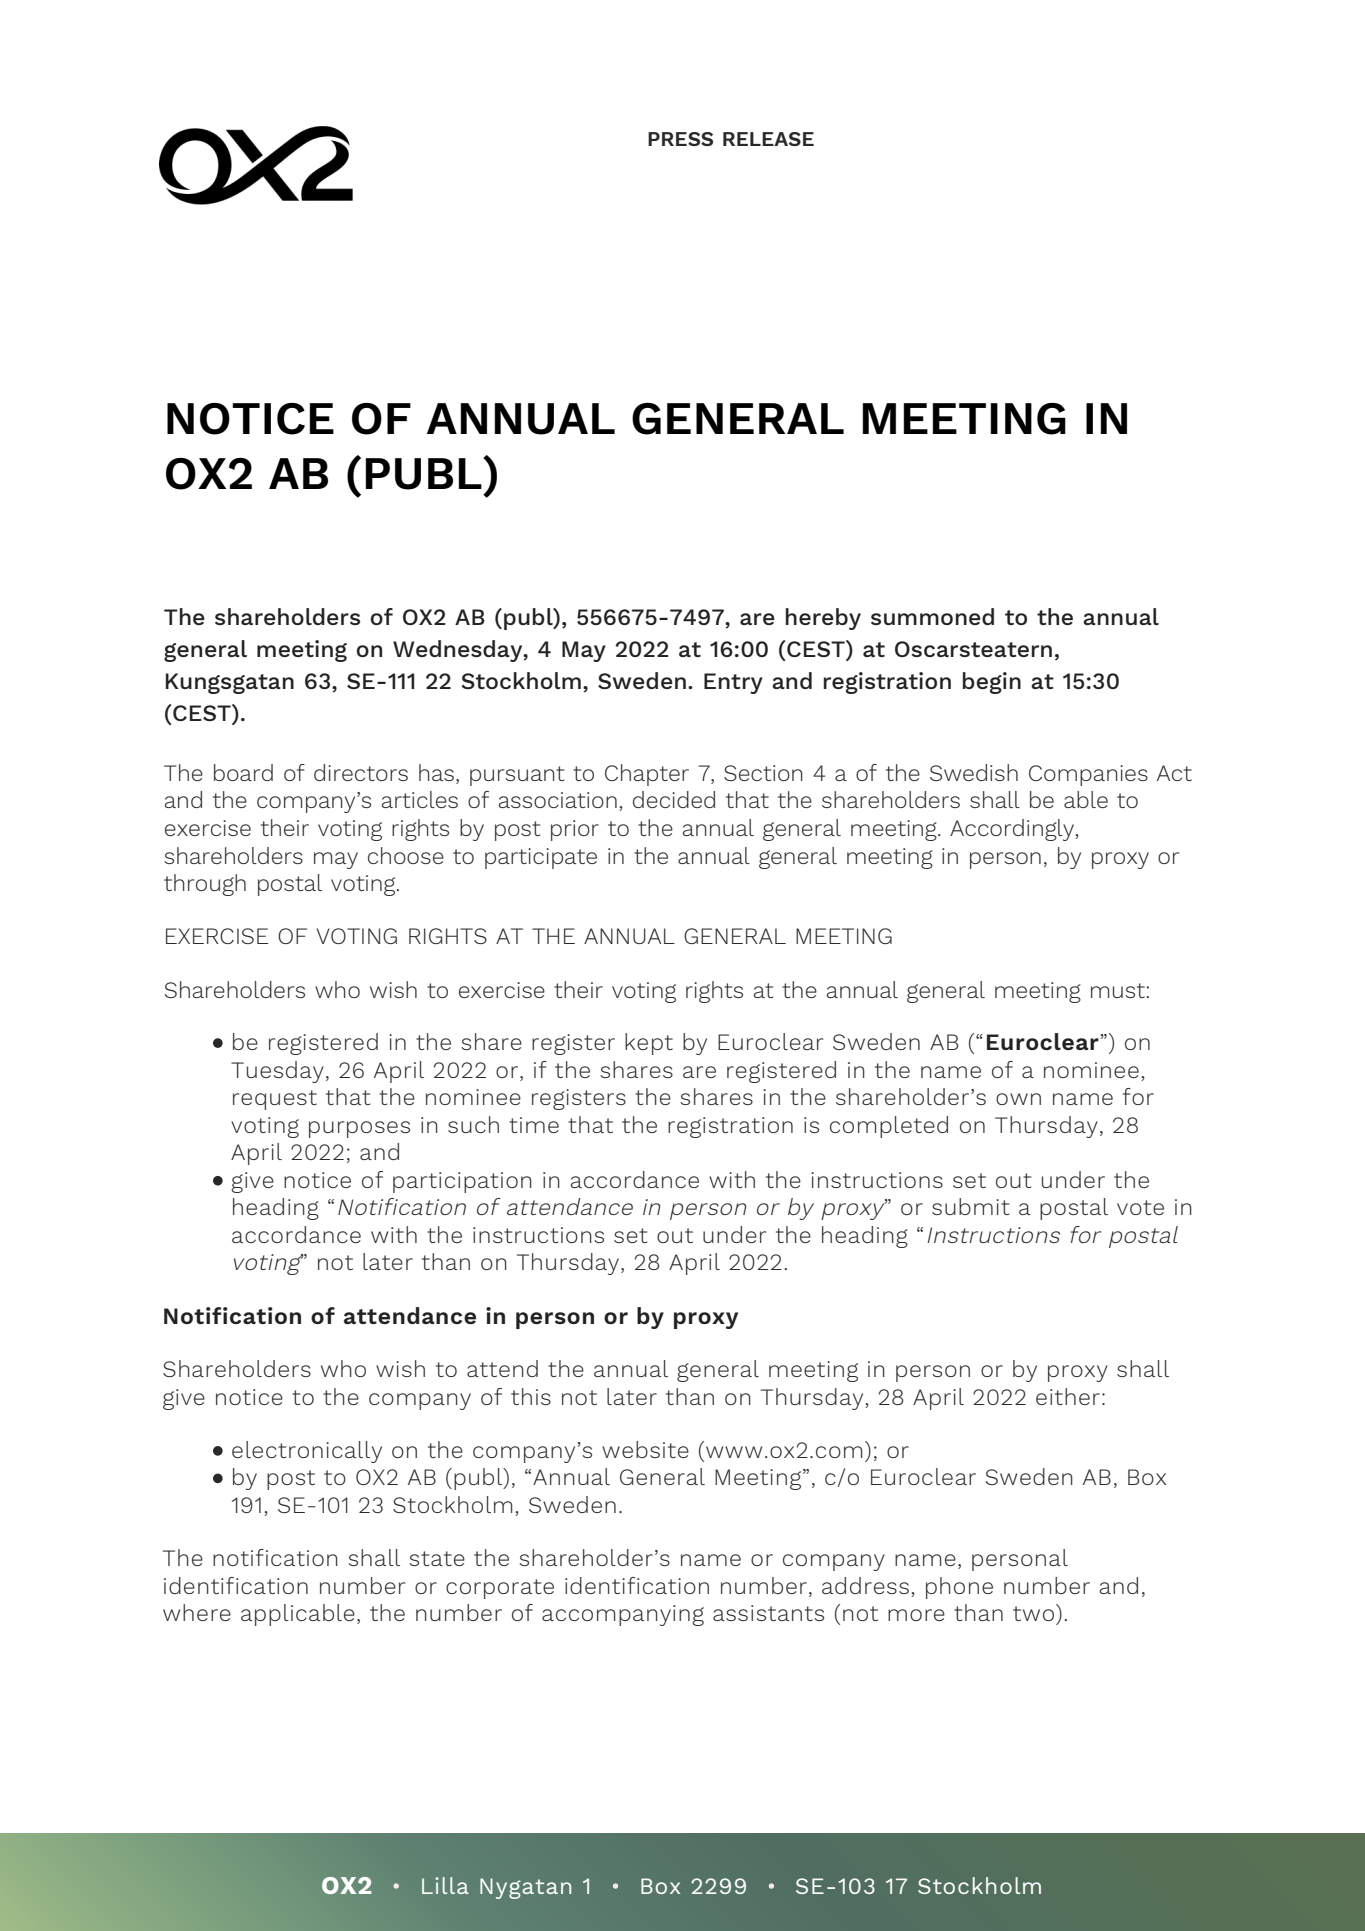  Describe the element at coordinates (932, 616) in the screenshot. I see `summoned` at that location.
